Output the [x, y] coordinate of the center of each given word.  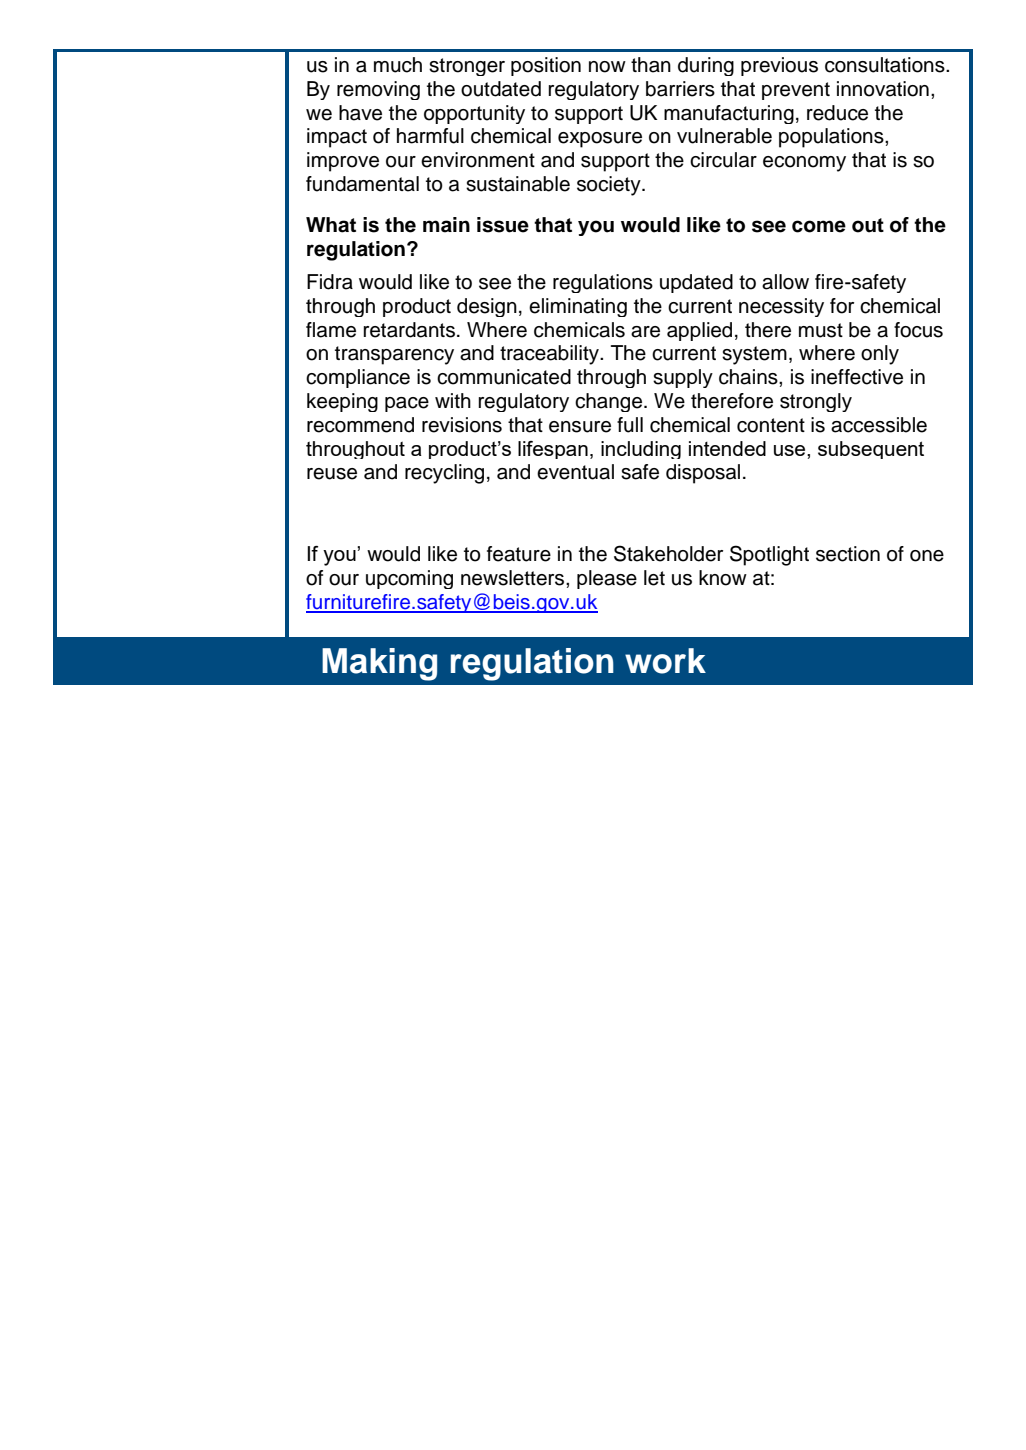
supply [683, 378]
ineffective [857, 377]
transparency [394, 355]
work [665, 661]
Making [379, 664]
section [848, 554]
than [651, 65]
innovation [883, 89]
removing [378, 90]
